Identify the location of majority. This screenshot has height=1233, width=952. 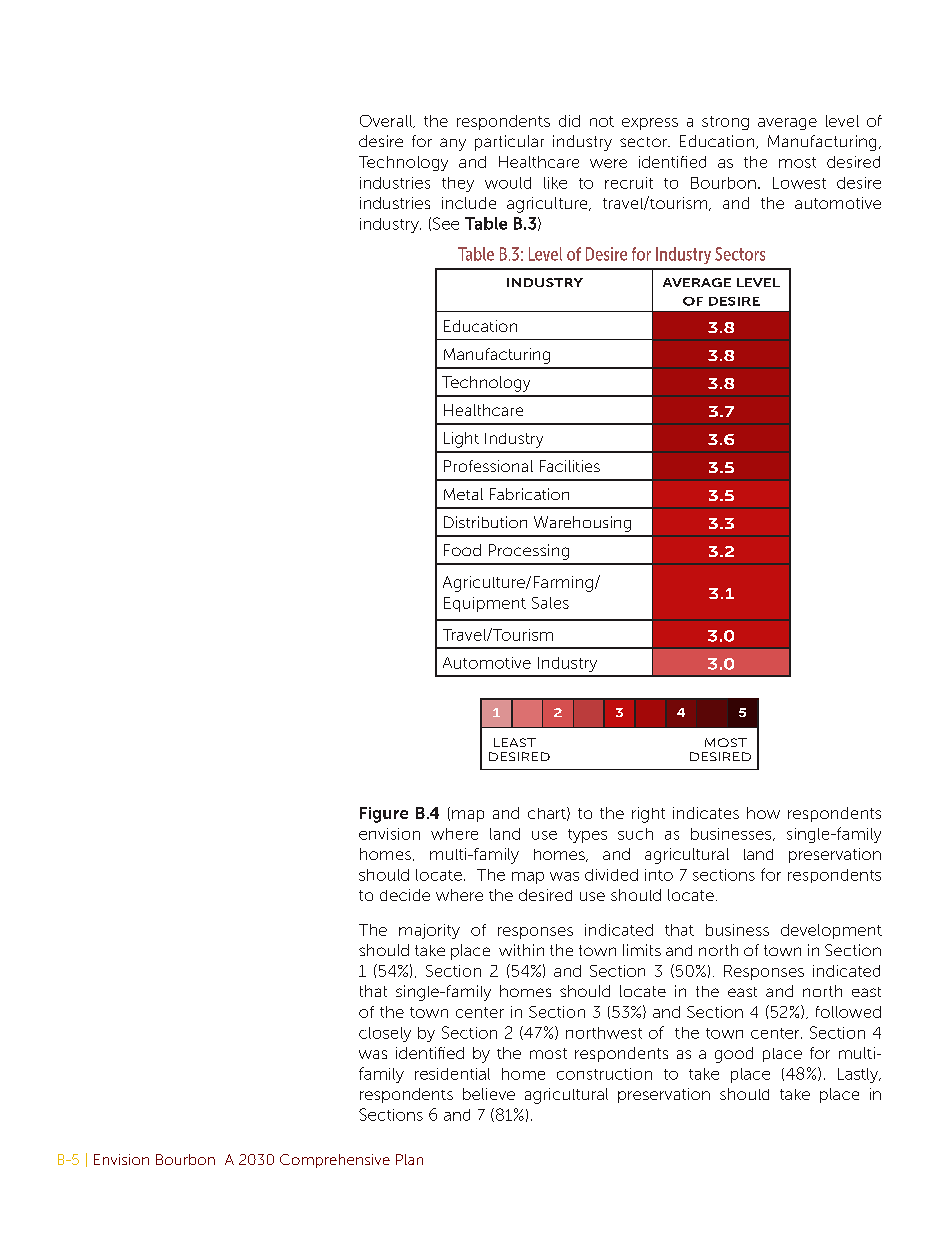
(429, 931).
